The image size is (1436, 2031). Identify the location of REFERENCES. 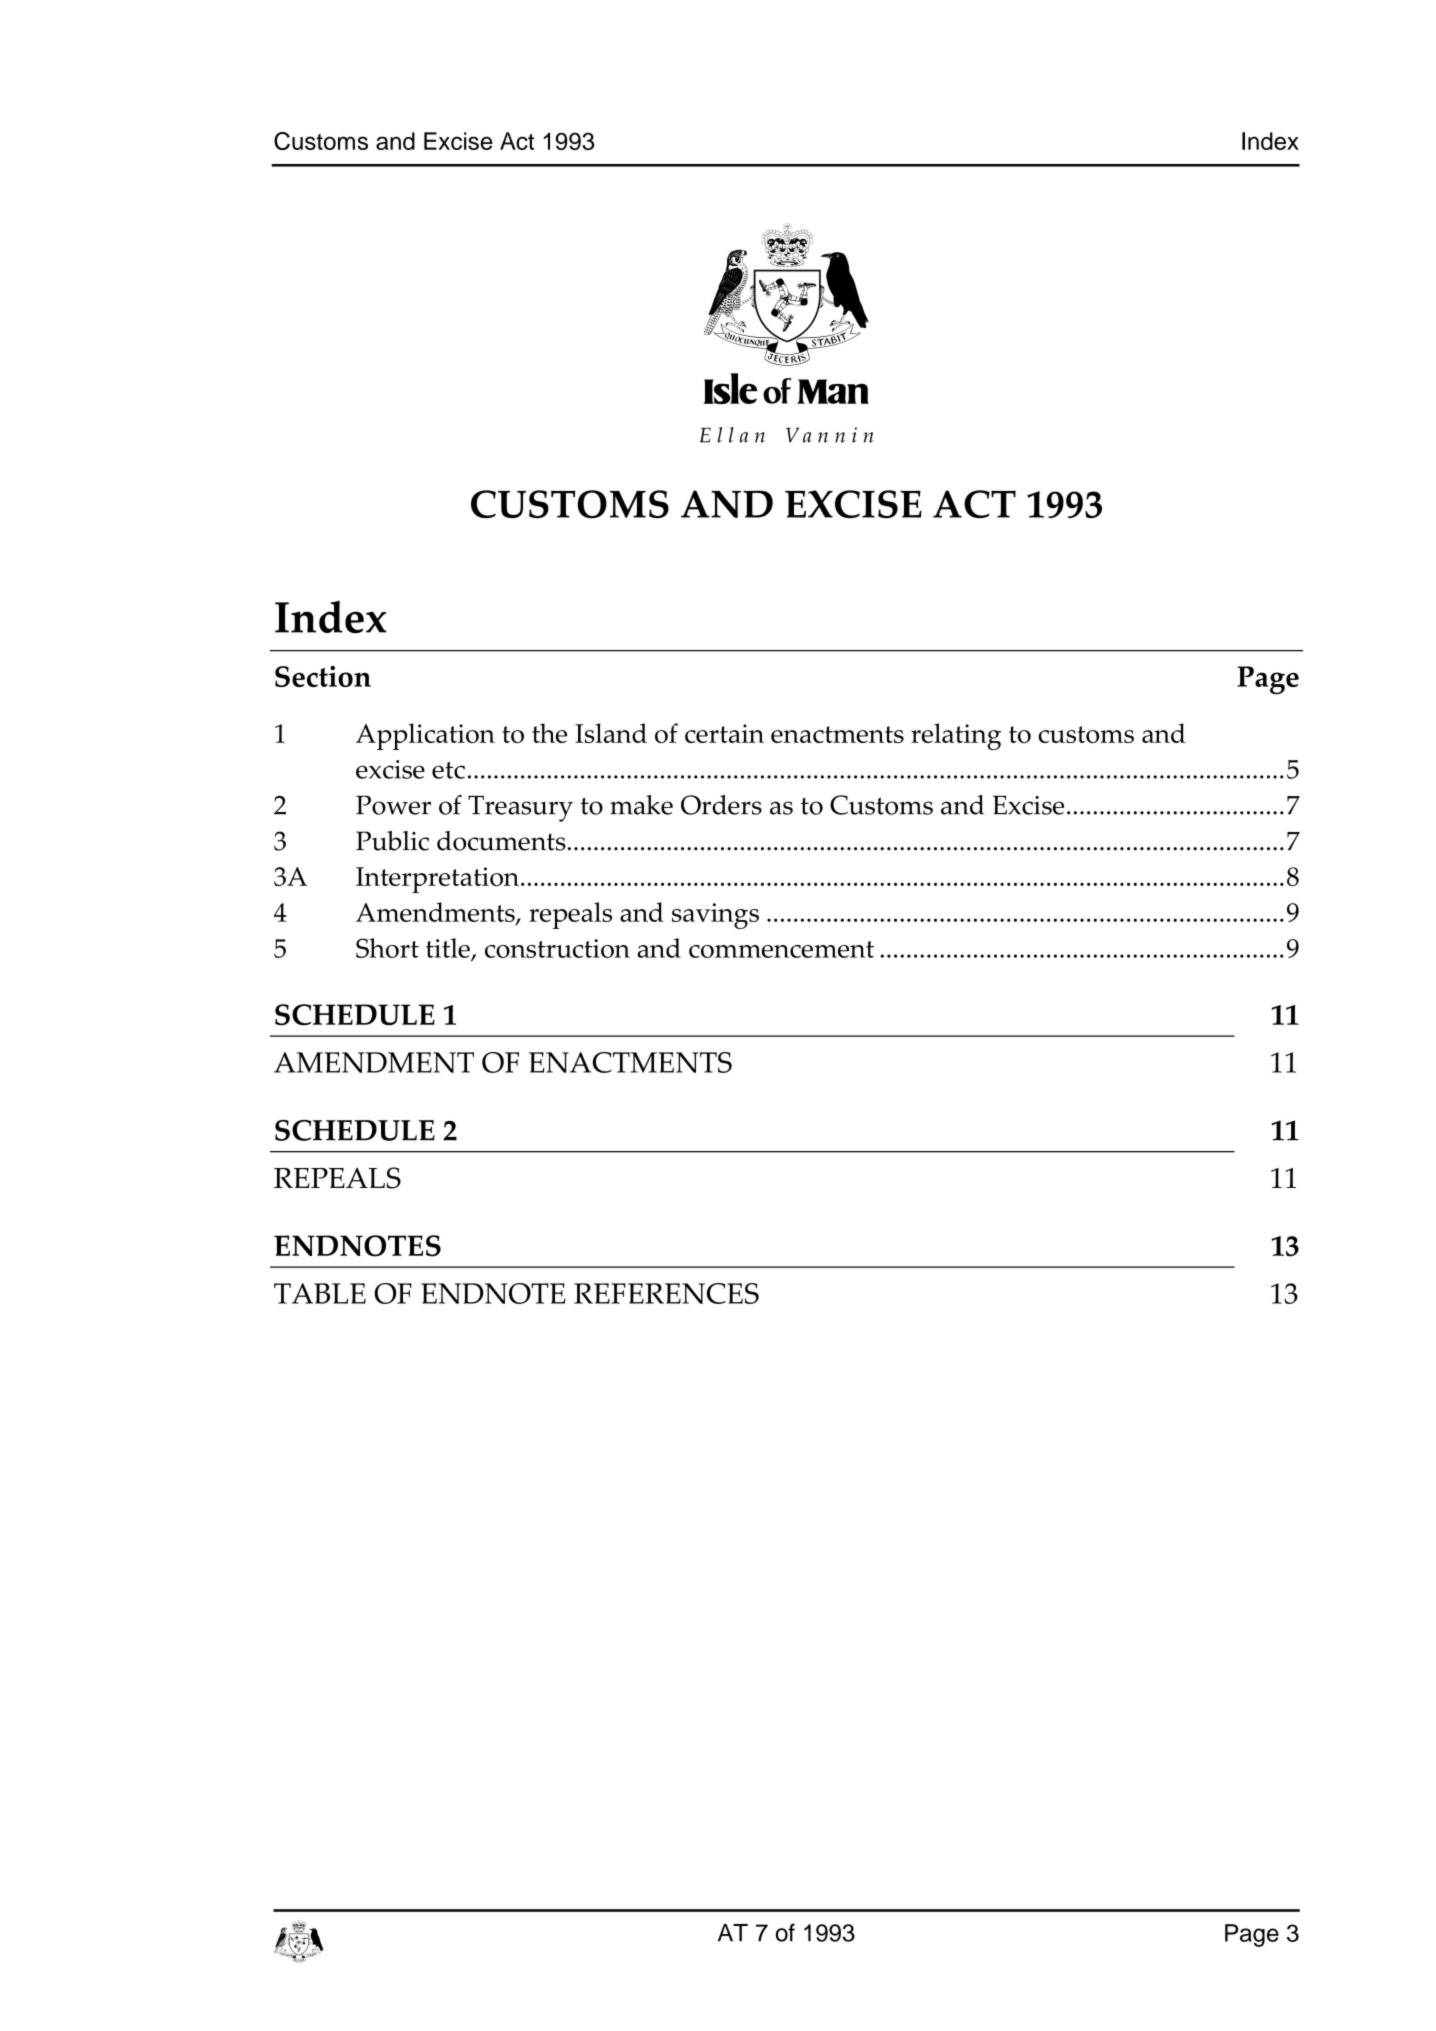
(666, 1293).
